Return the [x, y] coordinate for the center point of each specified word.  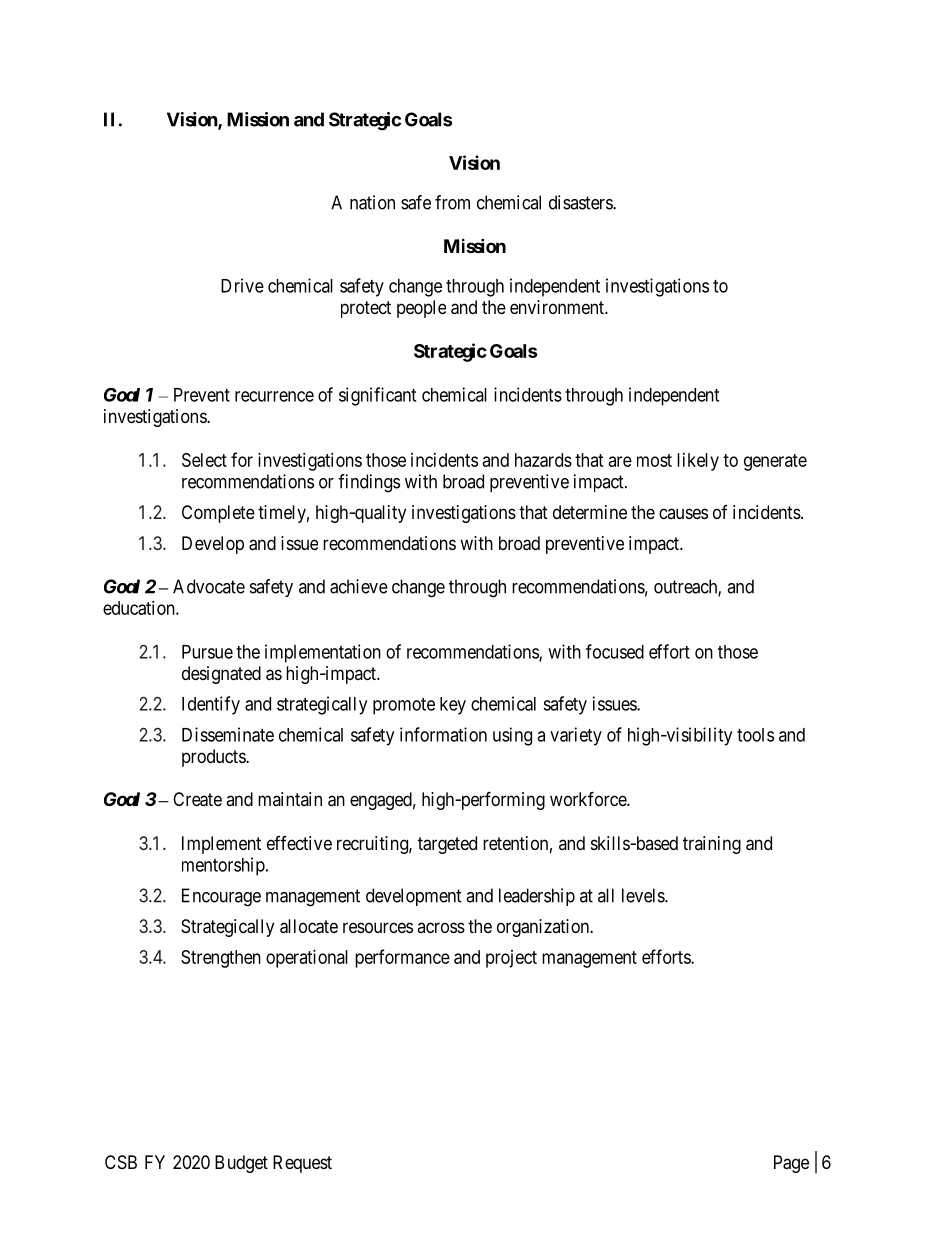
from [452, 202]
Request [302, 1164]
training [712, 845]
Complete [218, 514]
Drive [242, 285]
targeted [447, 845]
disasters [581, 202]
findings [369, 483]
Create [197, 799]
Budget [241, 1164]
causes [683, 513]
